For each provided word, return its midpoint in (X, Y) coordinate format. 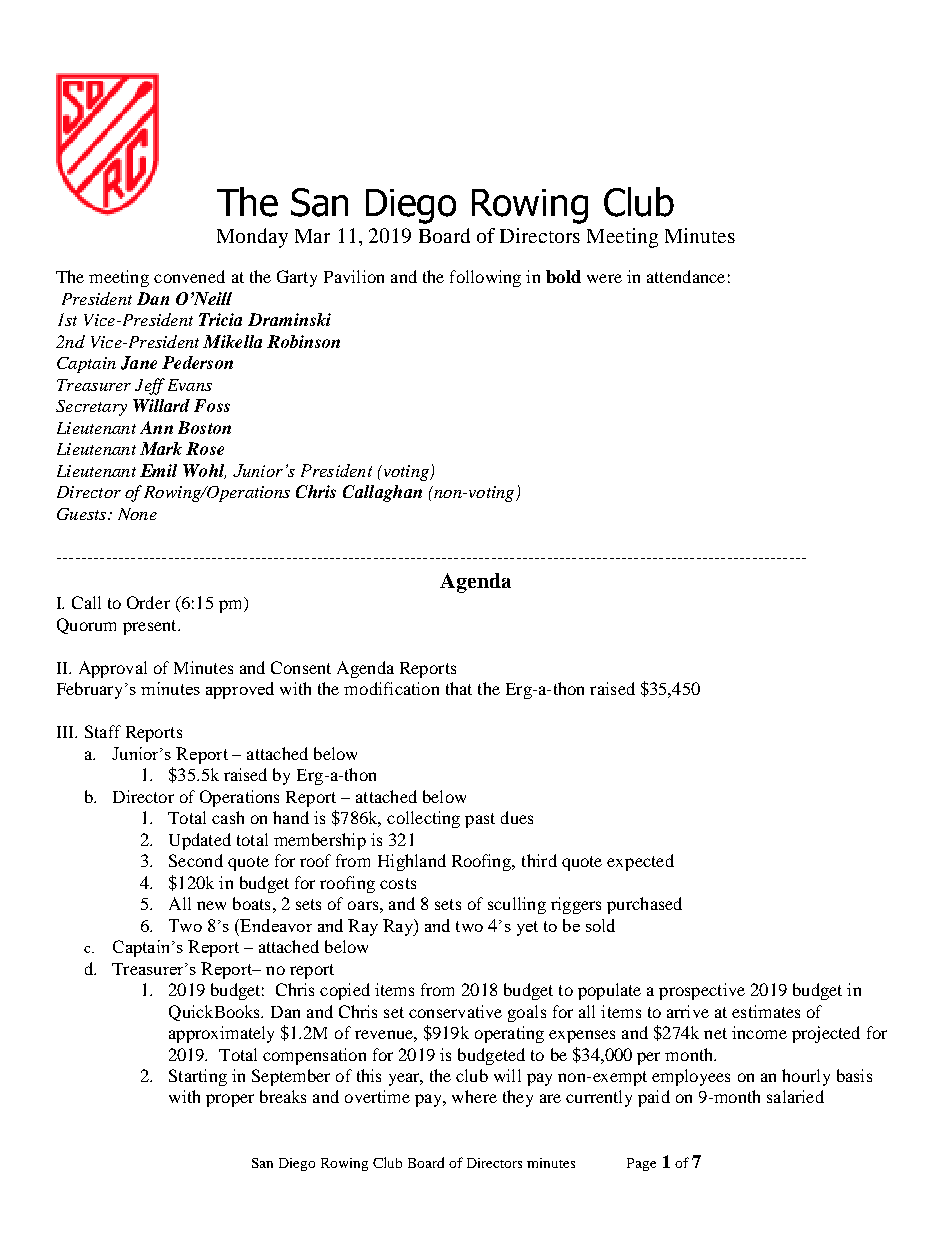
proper (230, 1100)
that (459, 688)
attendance (686, 276)
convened (189, 276)
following (485, 278)
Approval (113, 669)
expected (640, 862)
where (474, 1096)
